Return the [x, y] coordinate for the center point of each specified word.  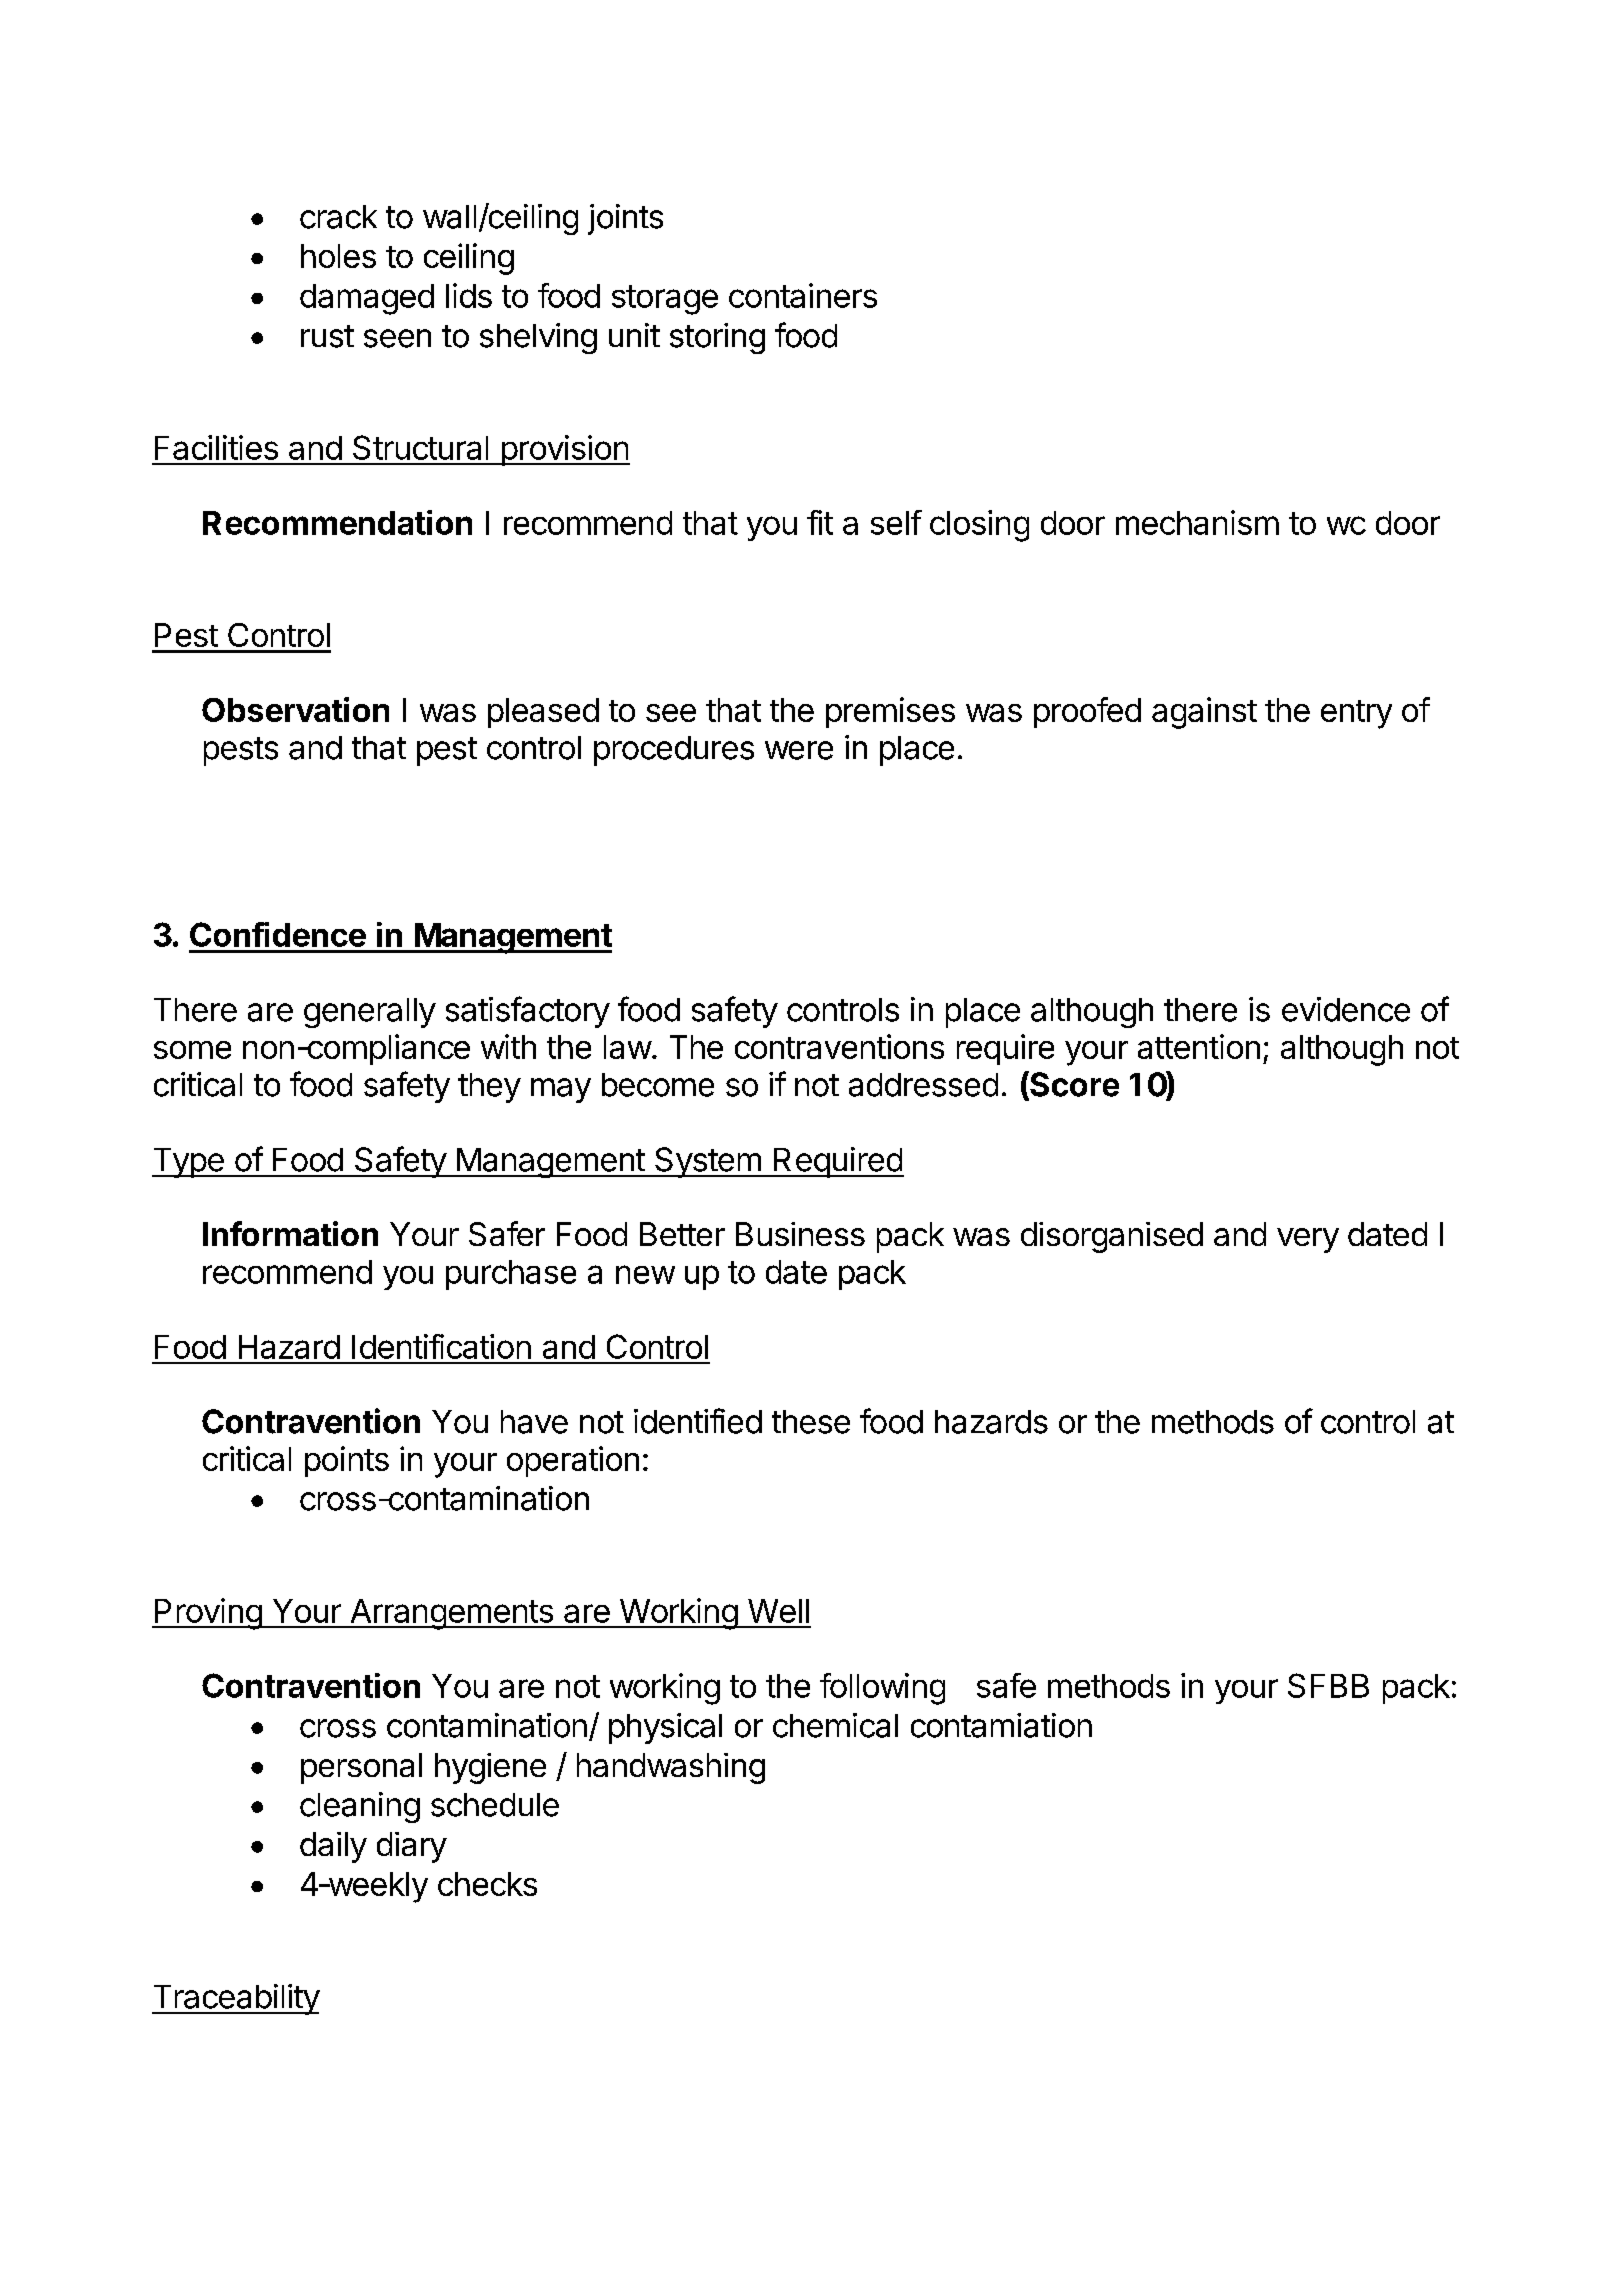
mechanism [1197, 522]
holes [338, 256]
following [882, 1689]
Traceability [236, 1999]
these [811, 1422]
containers [803, 295]
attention [1199, 1046]
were [799, 750]
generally [370, 1013]
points [347, 1461]
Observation [295, 709]
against [1204, 713]
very [1308, 1240]
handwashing [671, 1768]
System [707, 1162]
